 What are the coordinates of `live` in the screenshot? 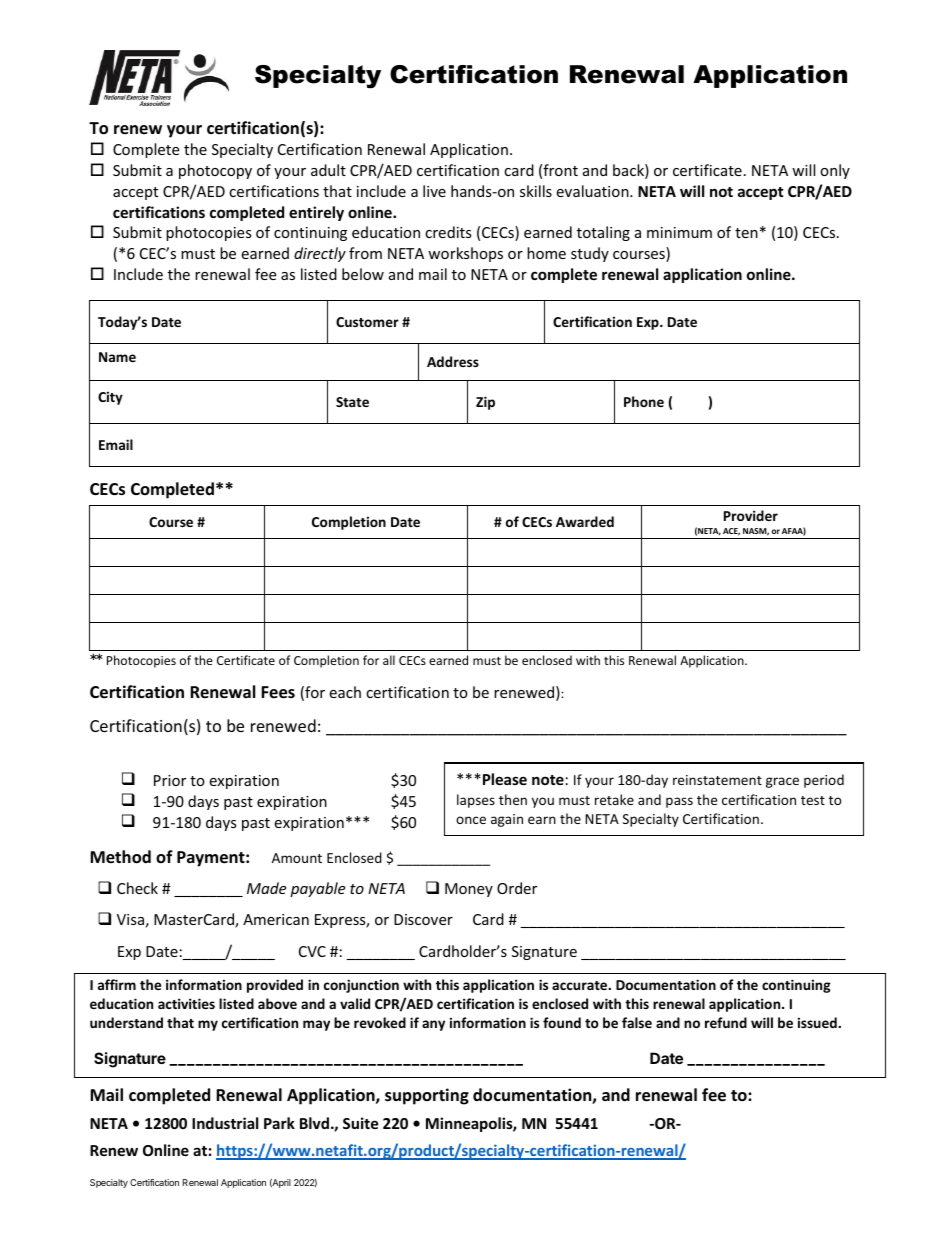 It's located at (434, 191).
